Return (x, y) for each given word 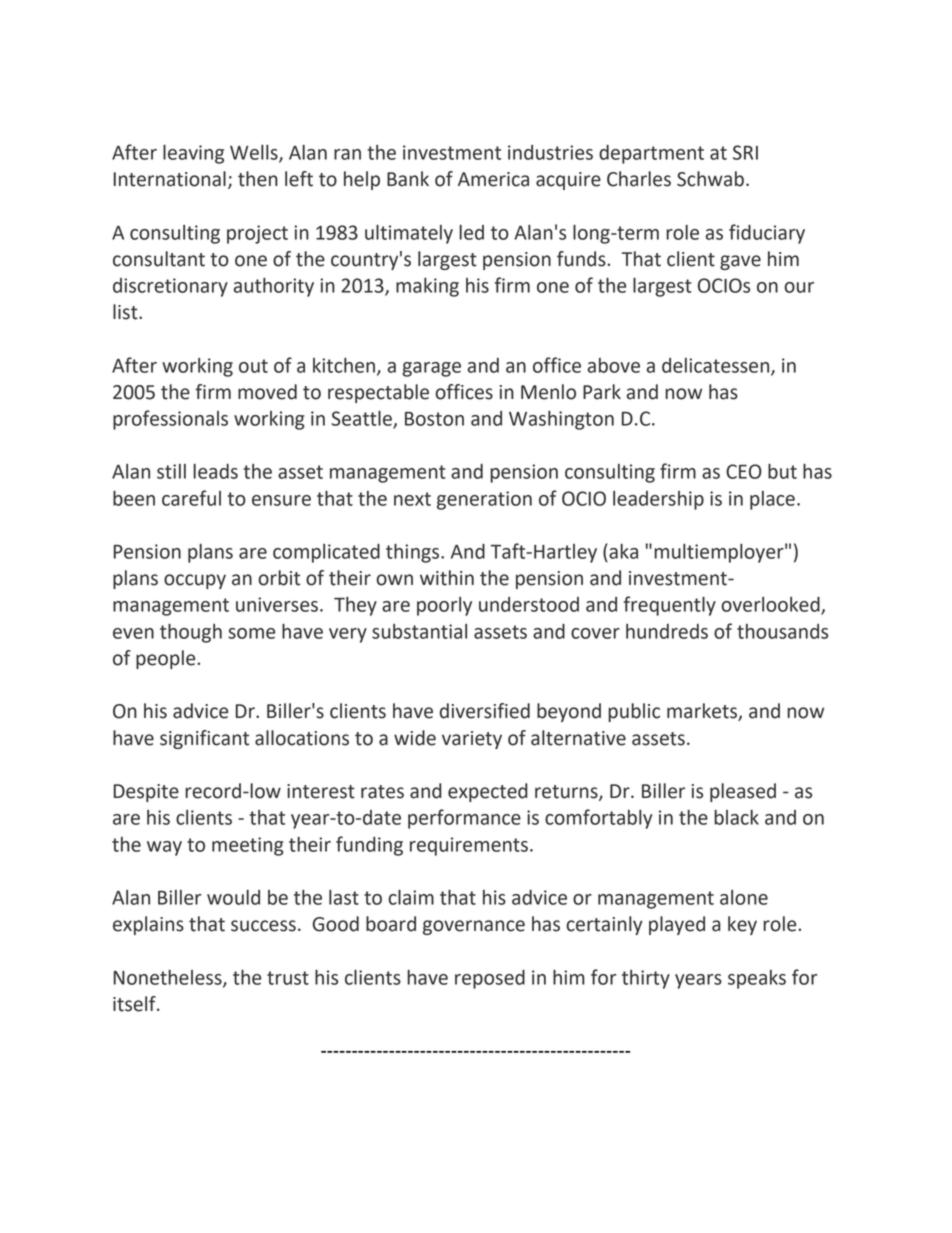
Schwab (710, 179)
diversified (485, 711)
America (493, 179)
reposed (490, 979)
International (170, 179)
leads (215, 471)
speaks (757, 979)
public (634, 712)
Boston (434, 419)
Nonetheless (169, 978)
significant (204, 739)
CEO (744, 471)
